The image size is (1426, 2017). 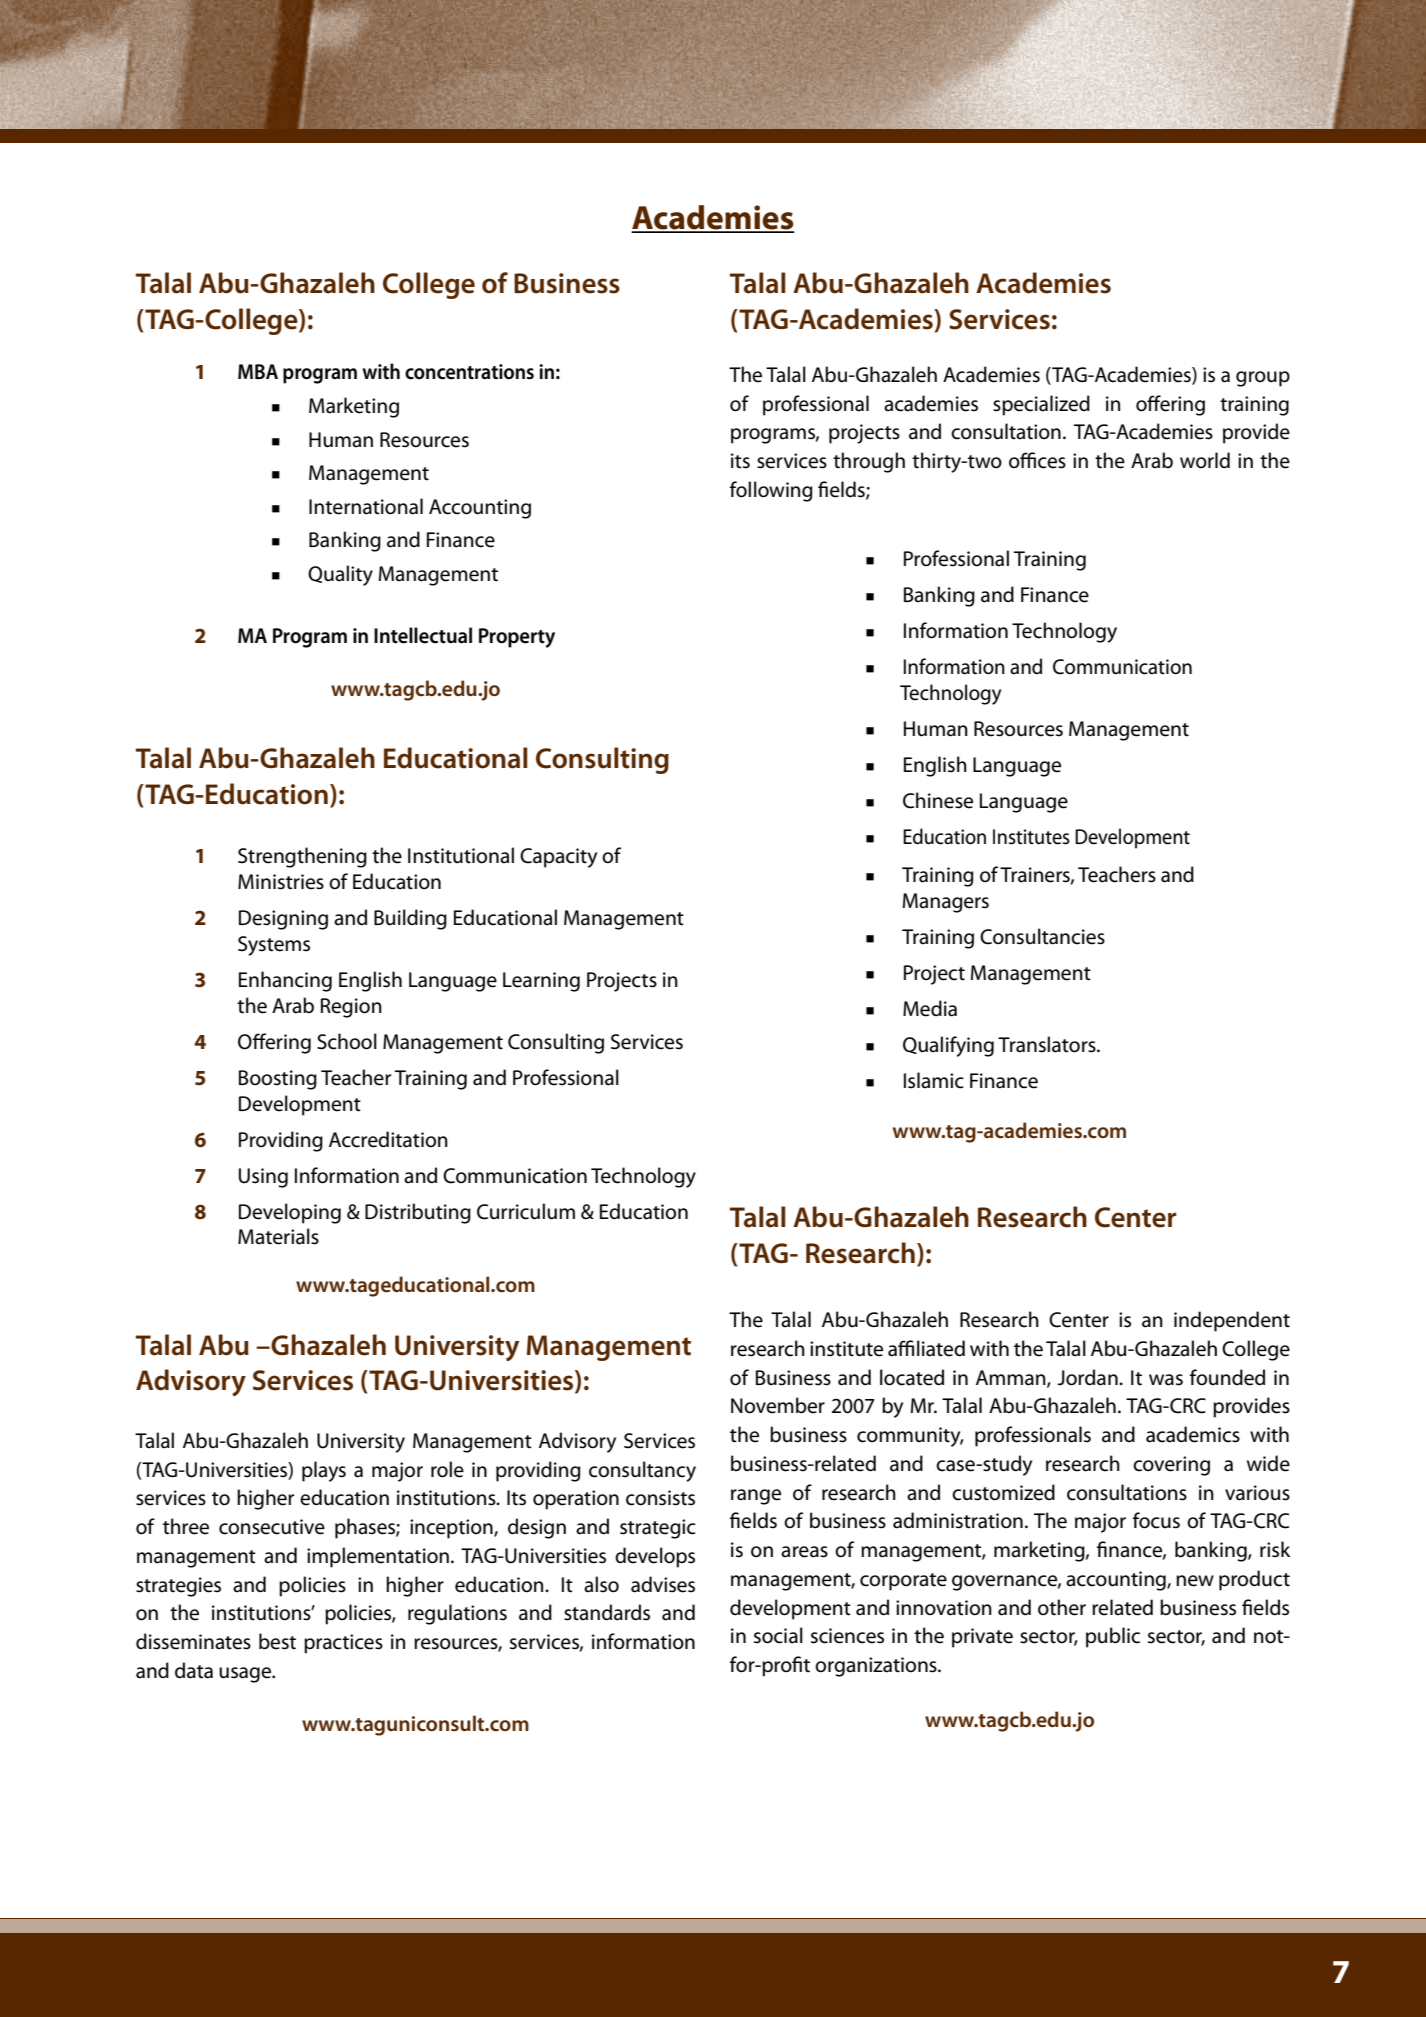 What do you see at coordinates (1232, 1321) in the page?
I see `independent` at bounding box center [1232, 1321].
